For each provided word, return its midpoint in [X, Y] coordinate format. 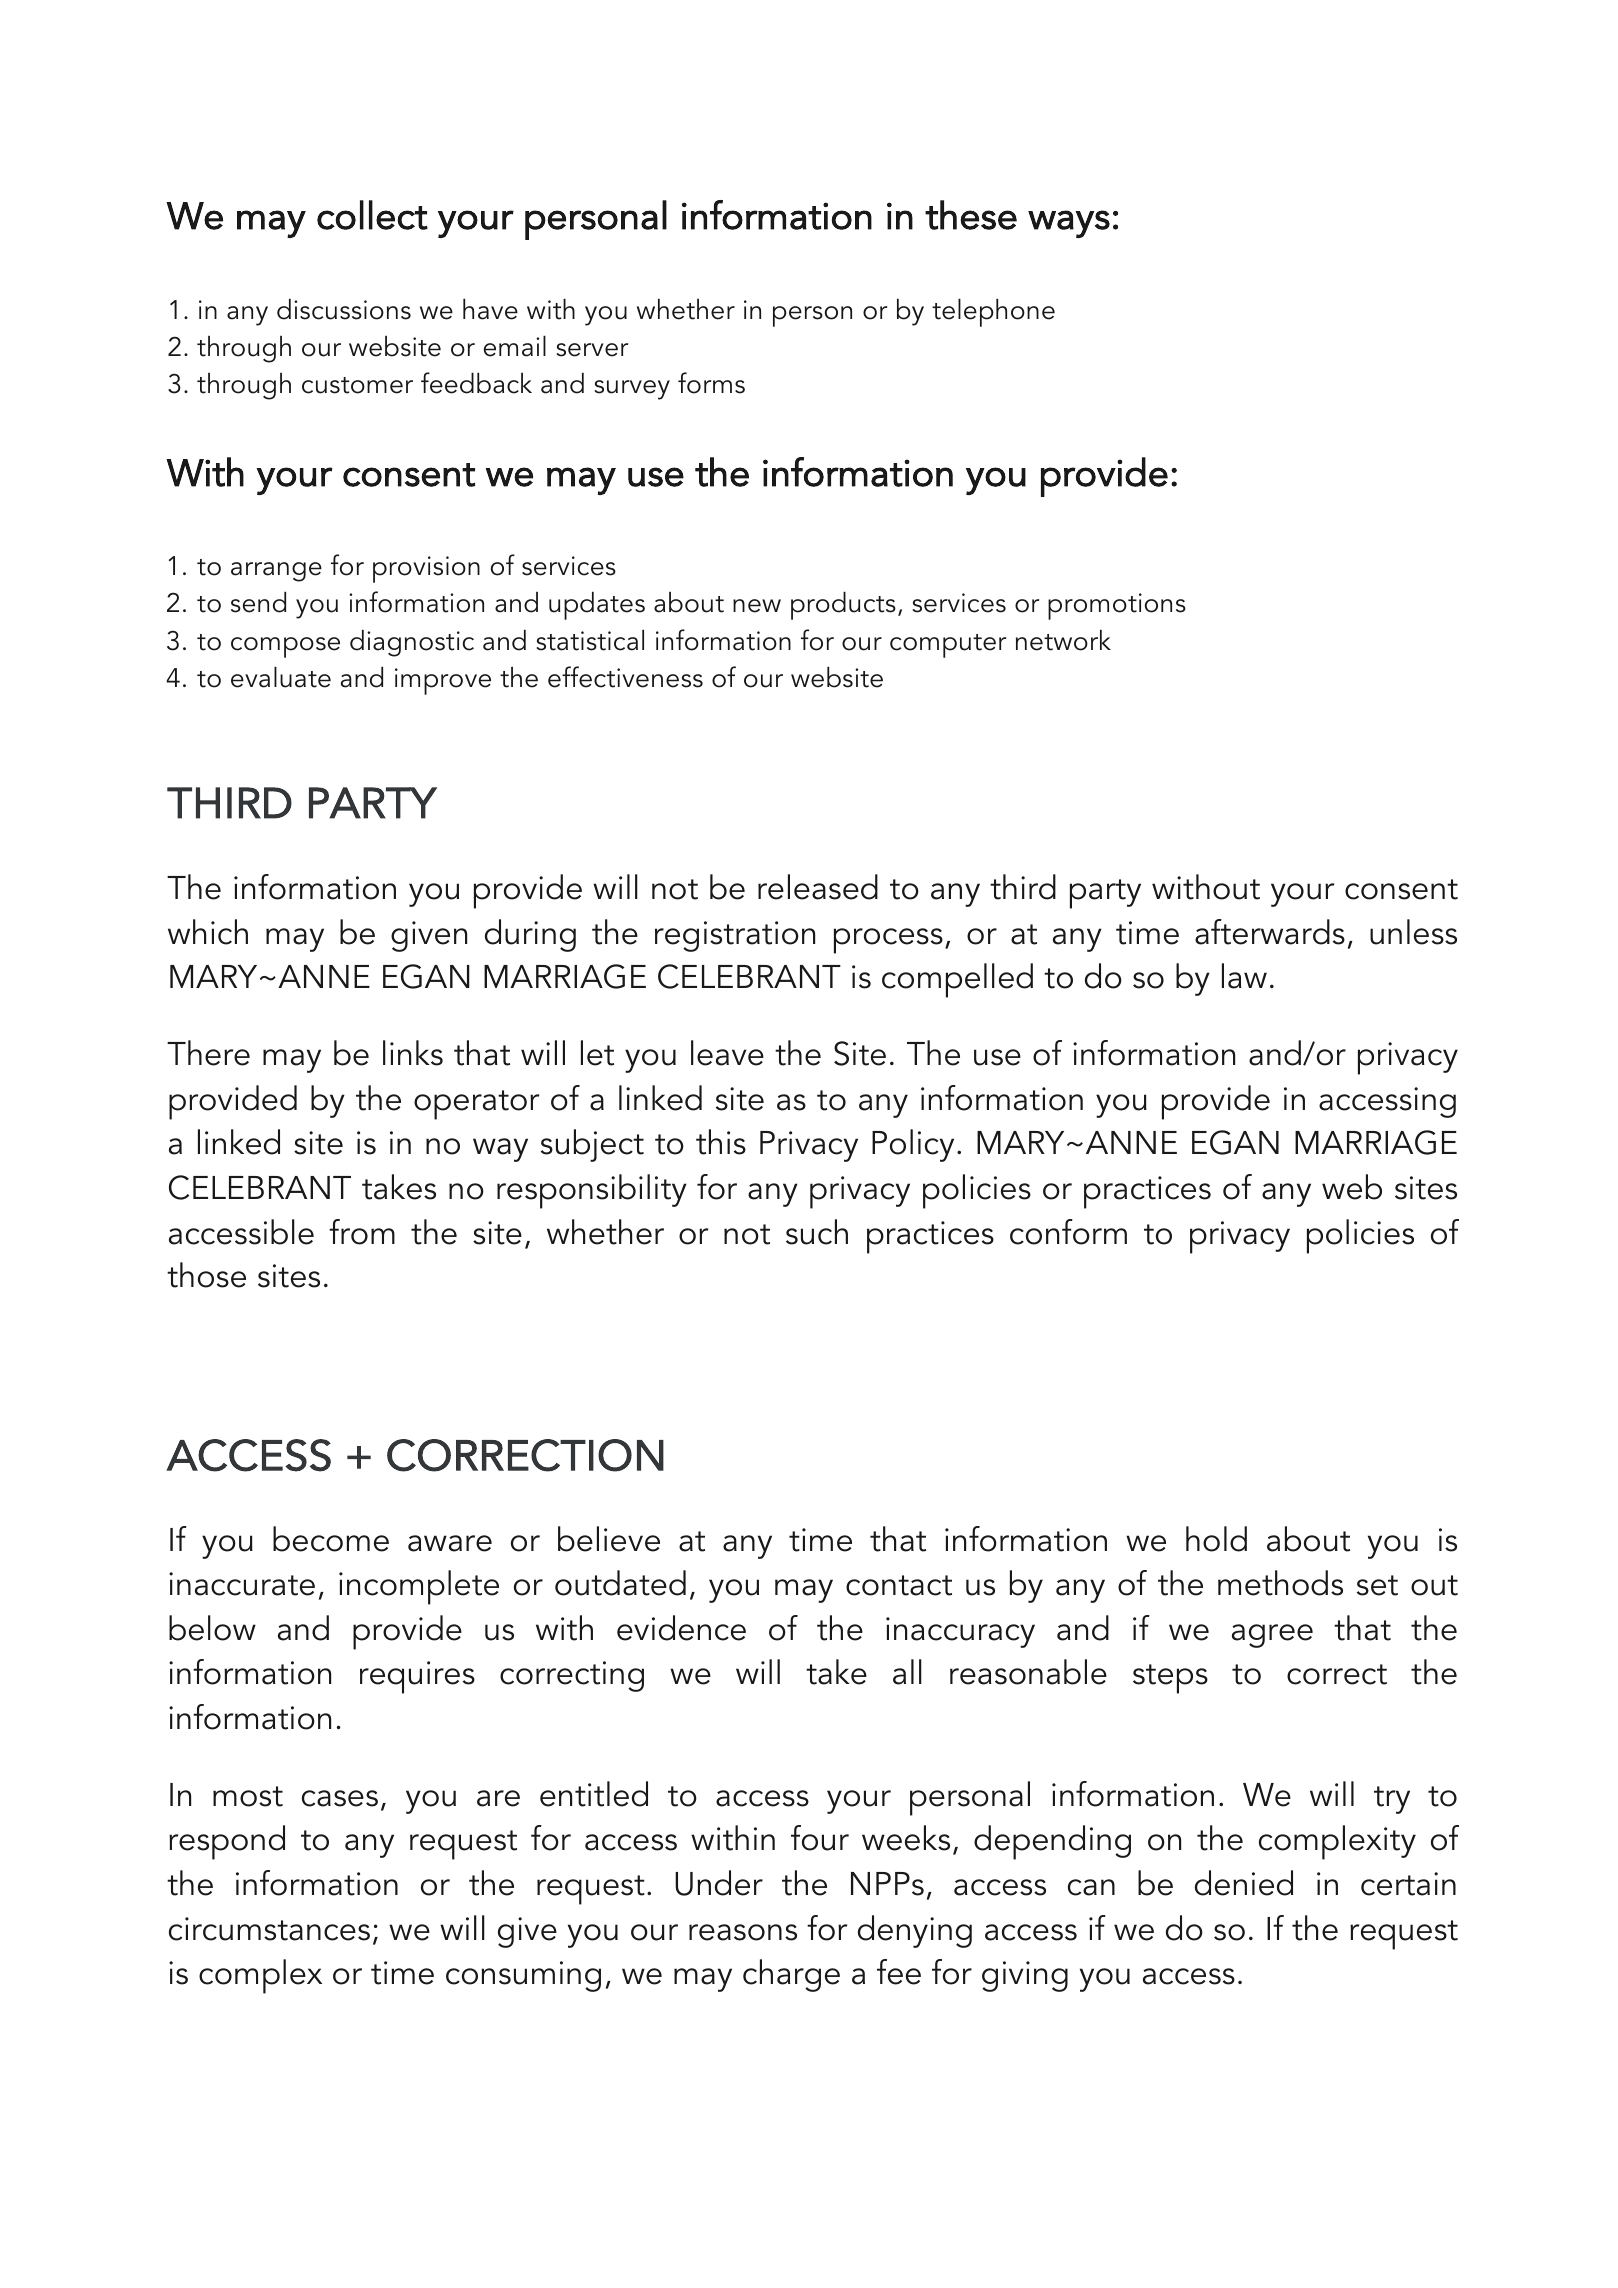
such [817, 1232]
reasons [743, 1932]
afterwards [1270, 932]
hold [1216, 1539]
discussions [344, 309]
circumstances [269, 1929]
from [362, 1232]
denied [1244, 1883]
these [971, 215]
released [818, 887]
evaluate [281, 677]
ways [1069, 224]
